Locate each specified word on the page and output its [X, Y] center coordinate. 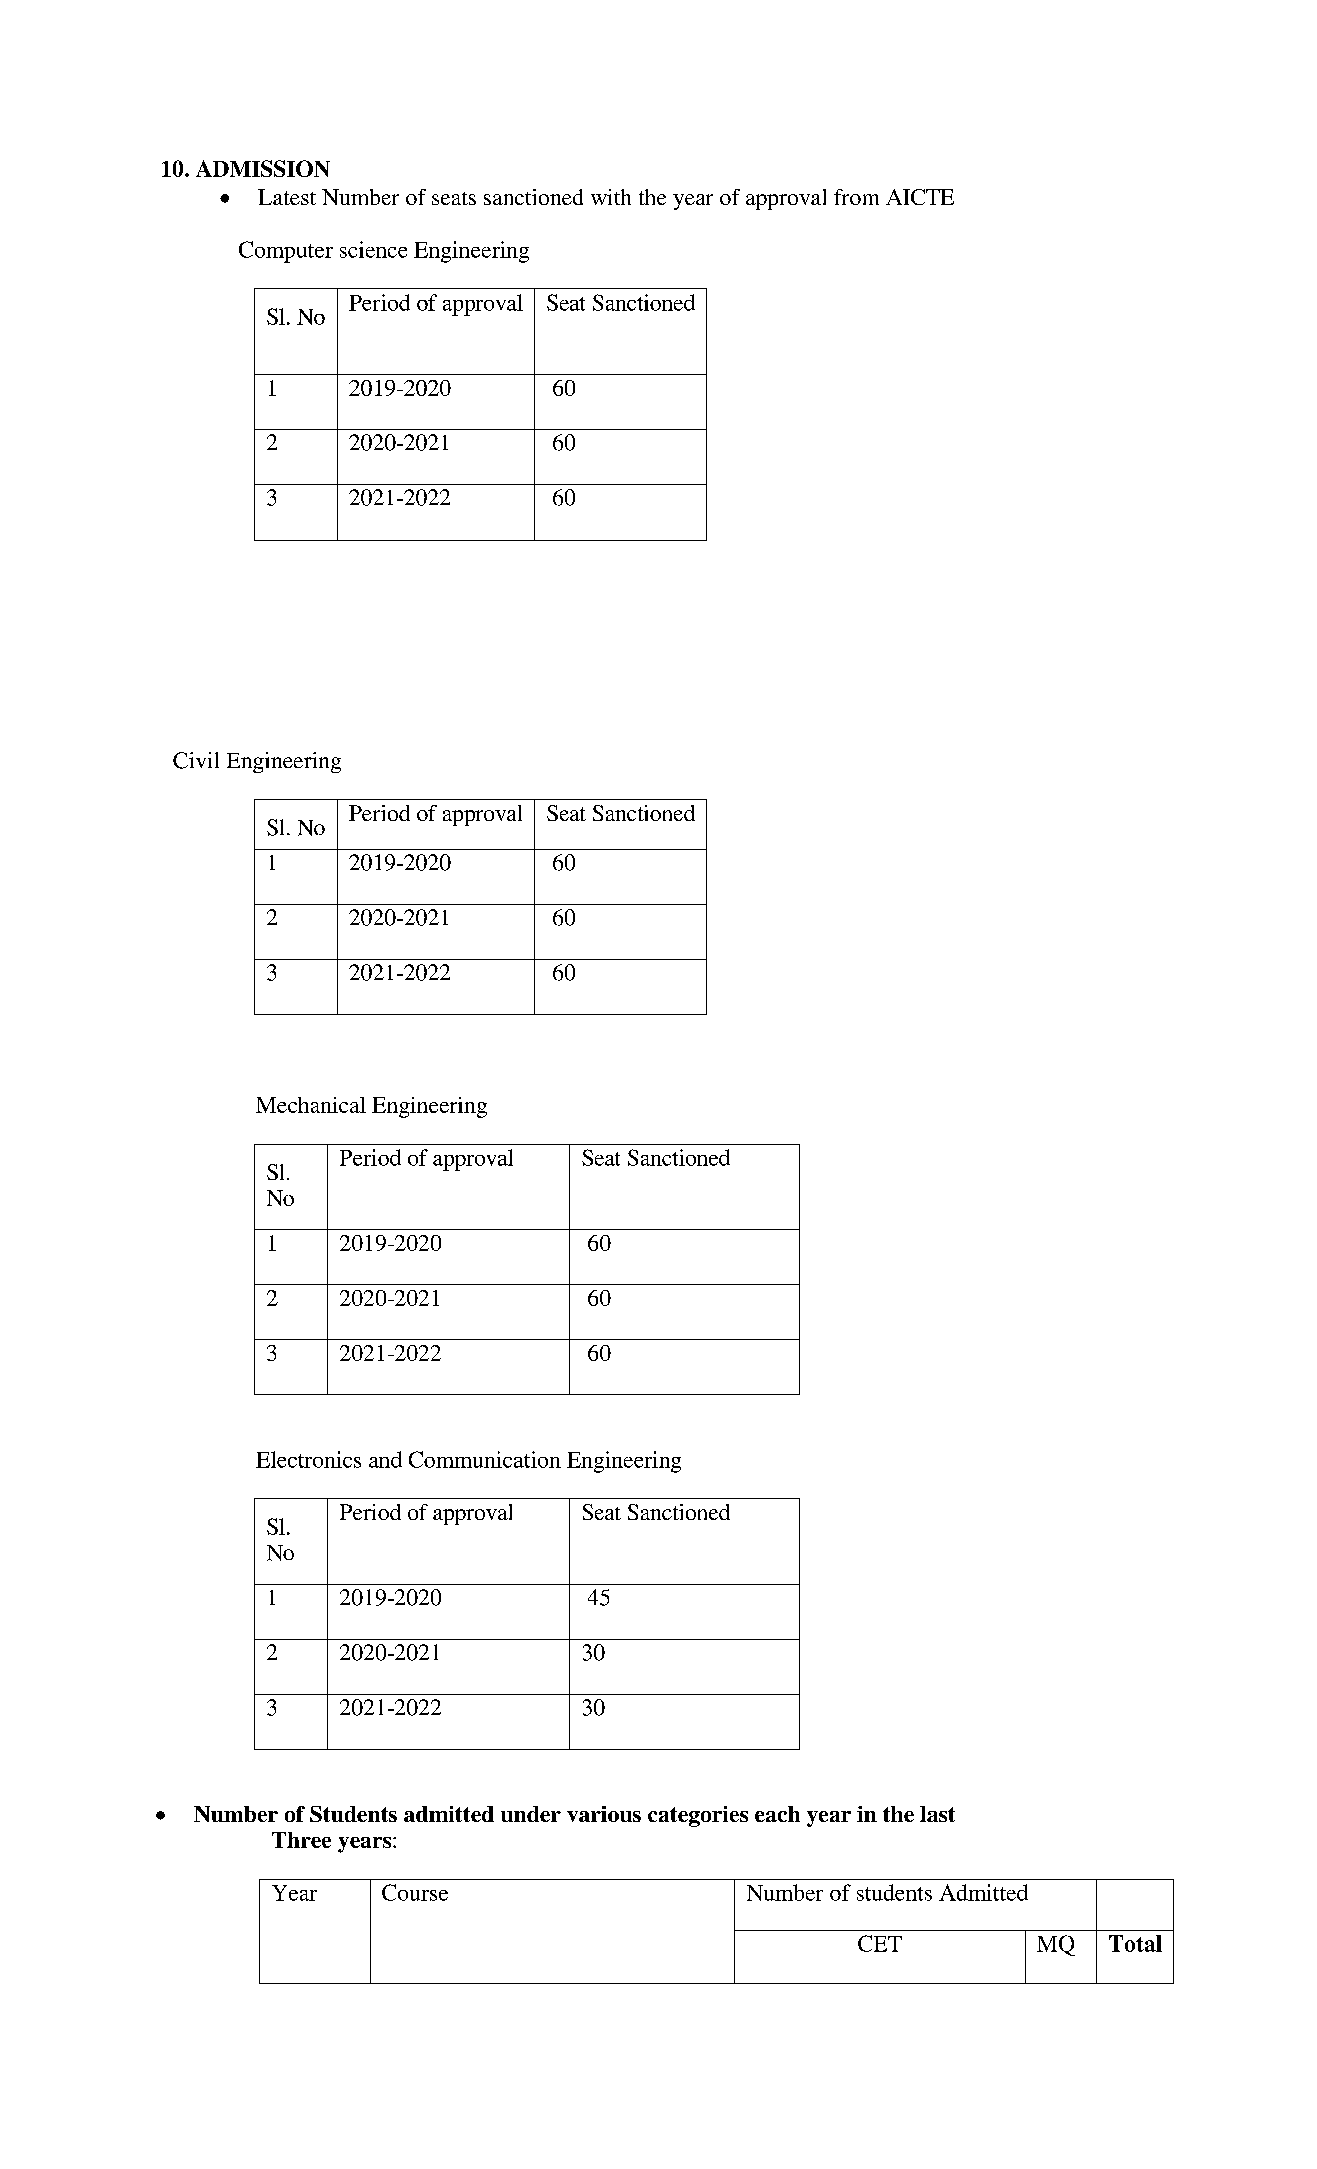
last [937, 1814]
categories [698, 1816]
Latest [287, 197]
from [856, 197]
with [611, 197]
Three [301, 1840]
